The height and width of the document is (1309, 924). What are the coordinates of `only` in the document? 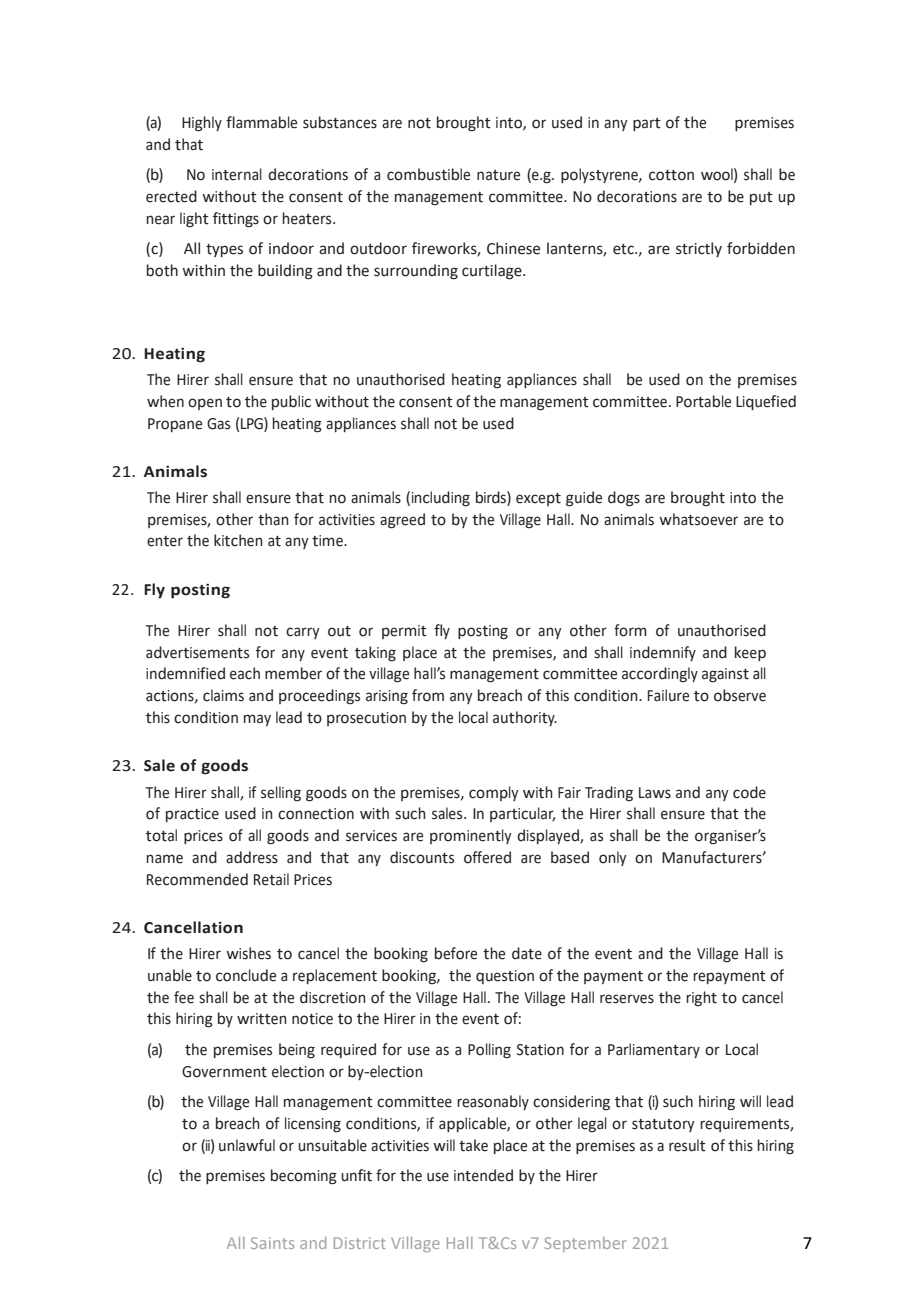 It's located at (612, 858).
